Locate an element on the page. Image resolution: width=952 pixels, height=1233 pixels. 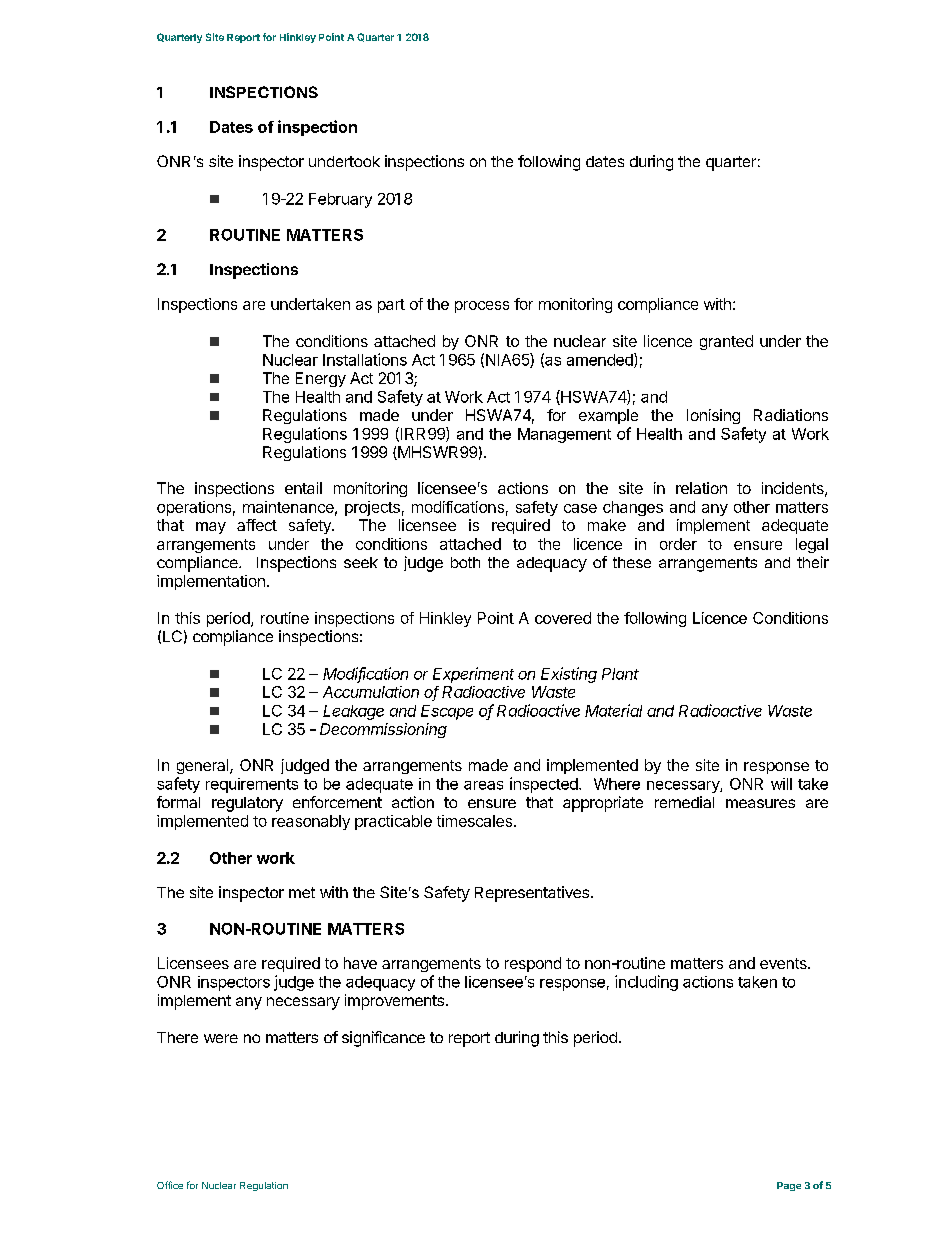
measures is located at coordinates (760, 803).
